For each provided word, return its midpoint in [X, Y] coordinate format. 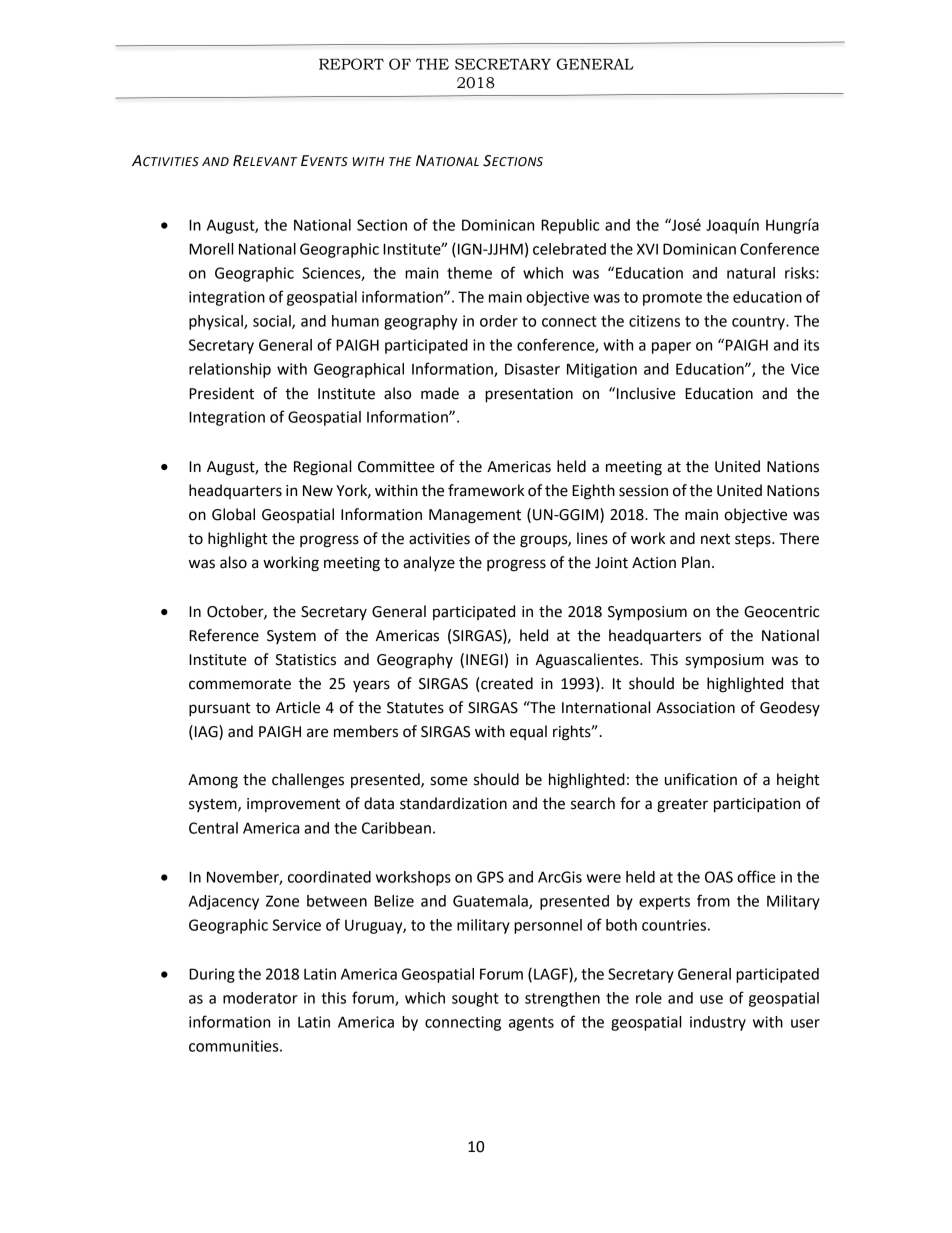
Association [695, 708]
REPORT [351, 64]
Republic [570, 226]
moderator [260, 998]
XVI [647, 249]
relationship [230, 370]
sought [475, 999]
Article [298, 707]
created [506, 684]
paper [671, 348]
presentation [529, 395]
